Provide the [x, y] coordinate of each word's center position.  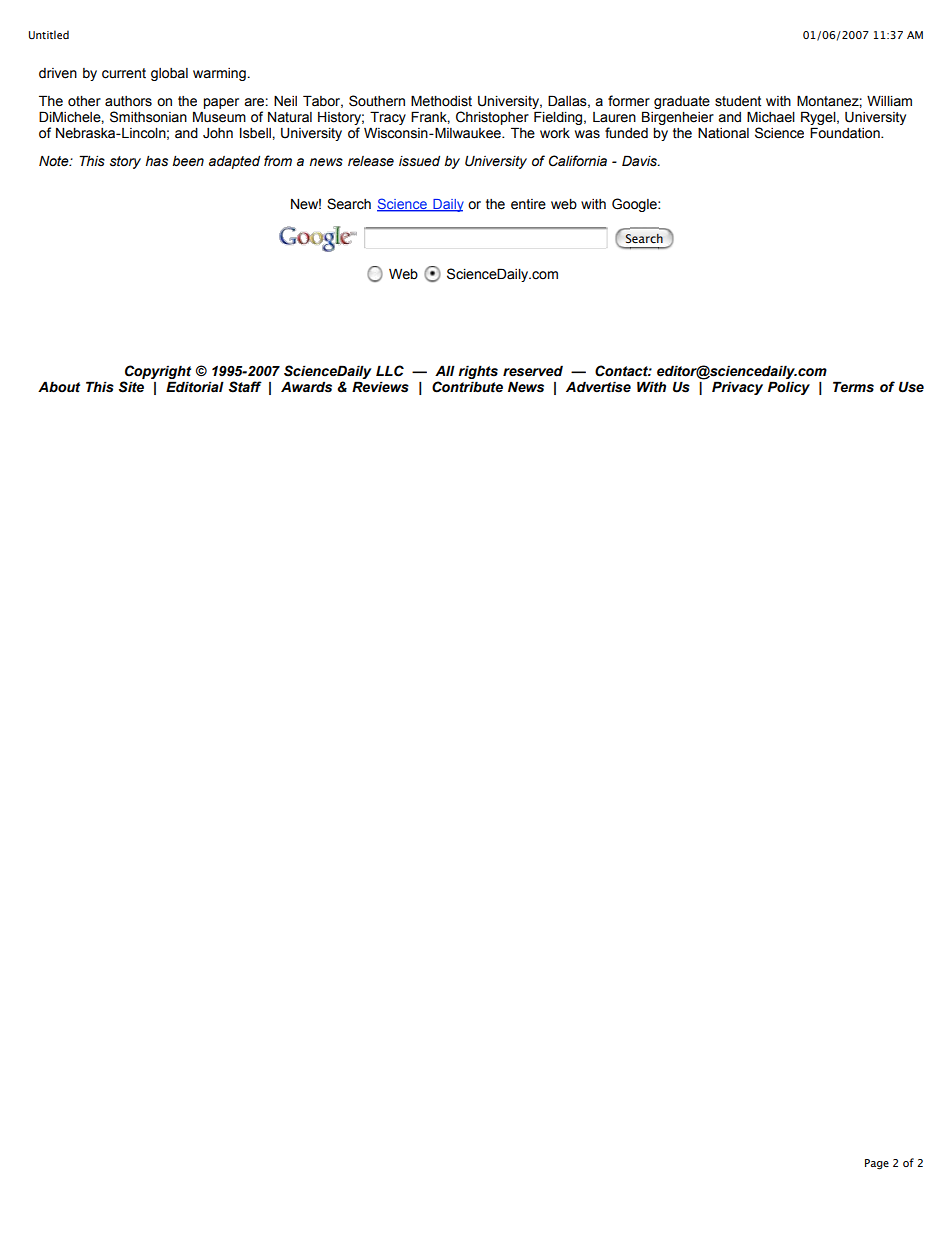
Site [131, 387]
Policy [789, 388]
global [169, 74]
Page [877, 1164]
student [738, 101]
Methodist [441, 101]
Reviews [380, 387]
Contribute [467, 387]
